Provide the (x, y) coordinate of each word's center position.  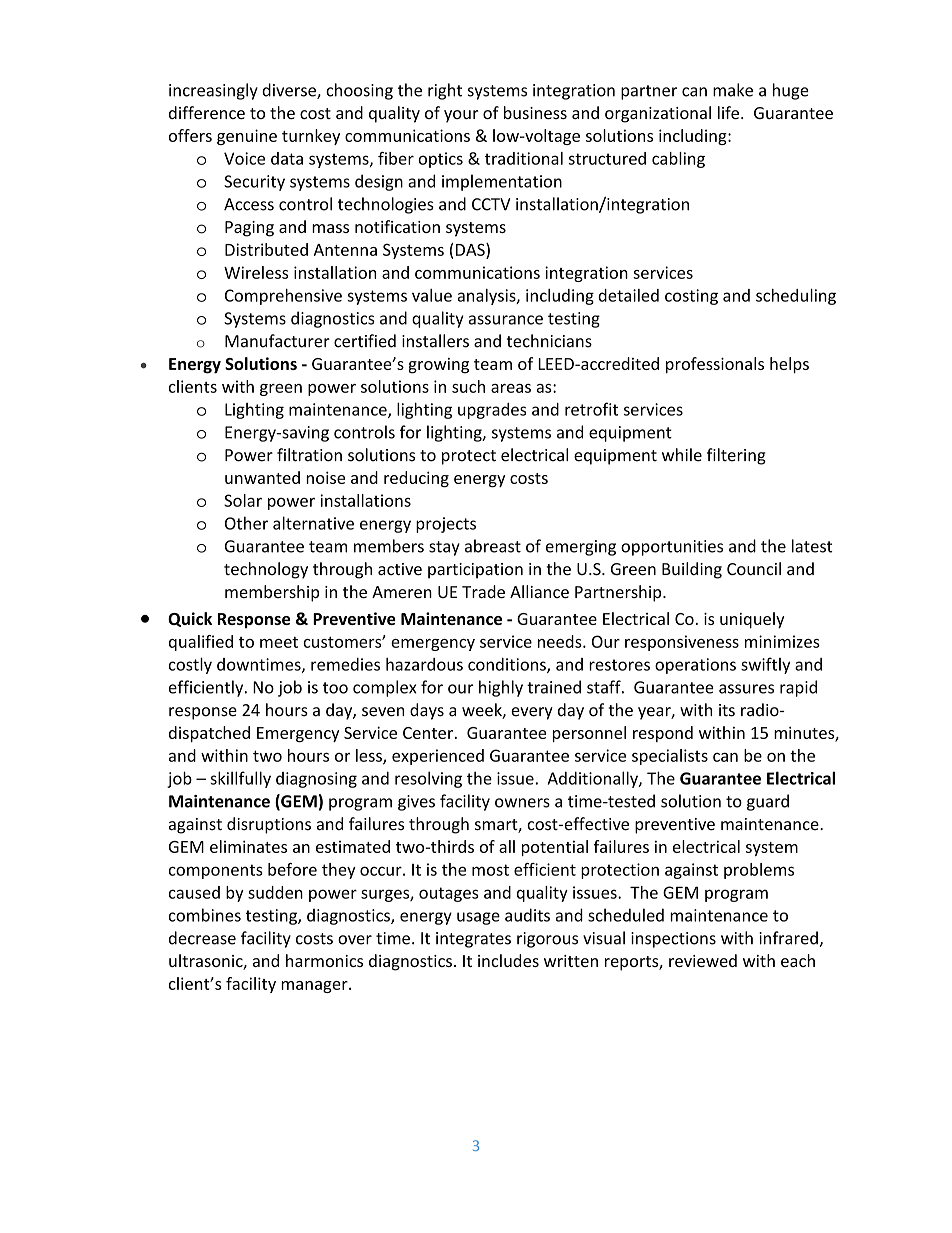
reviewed (703, 960)
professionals (715, 365)
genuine (247, 137)
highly (501, 688)
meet (279, 642)
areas (511, 388)
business (535, 112)
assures (746, 689)
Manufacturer (277, 341)
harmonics (324, 960)
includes (508, 960)
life (728, 112)
